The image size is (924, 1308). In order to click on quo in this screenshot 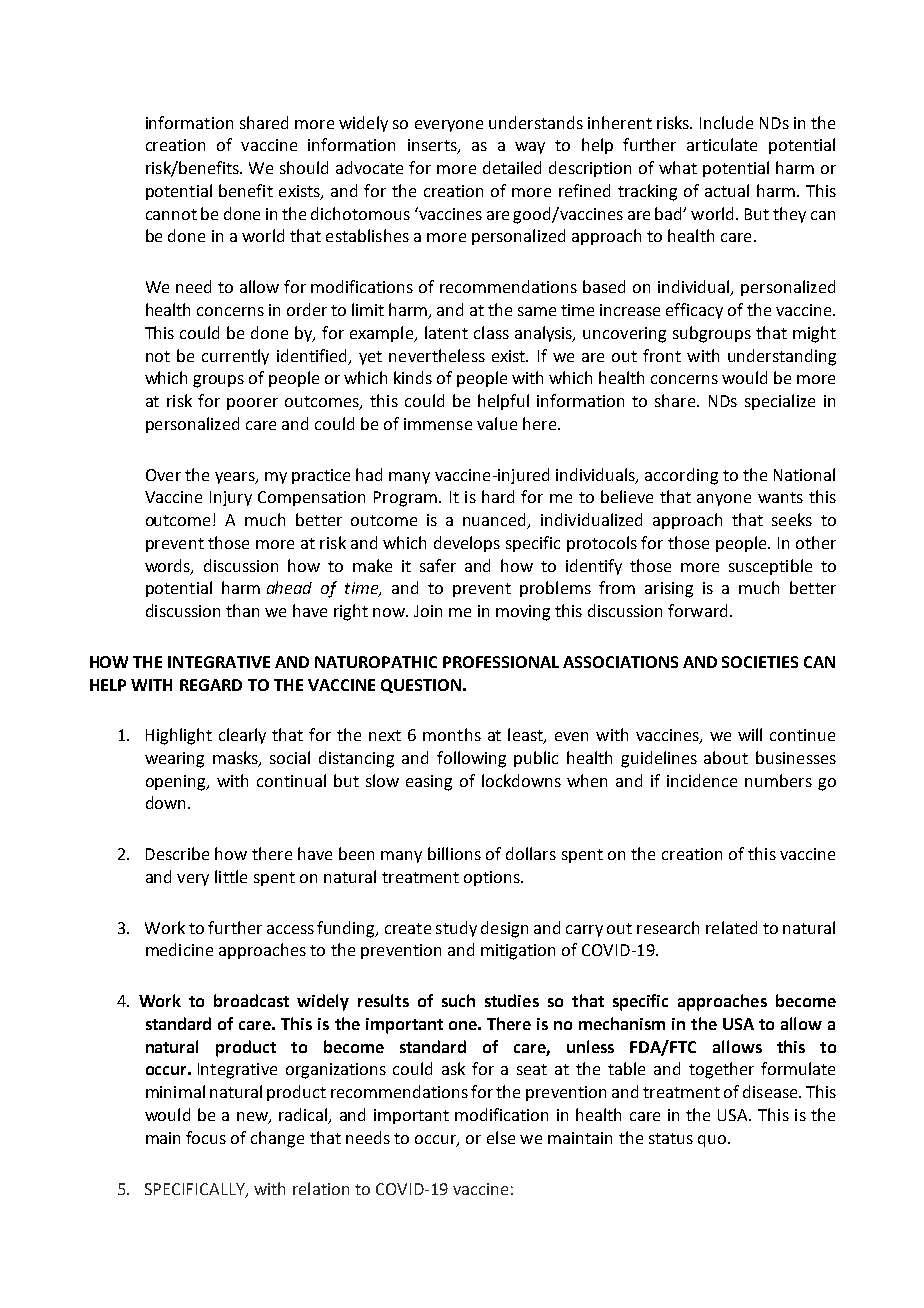, I will do `click(713, 1141)`.
